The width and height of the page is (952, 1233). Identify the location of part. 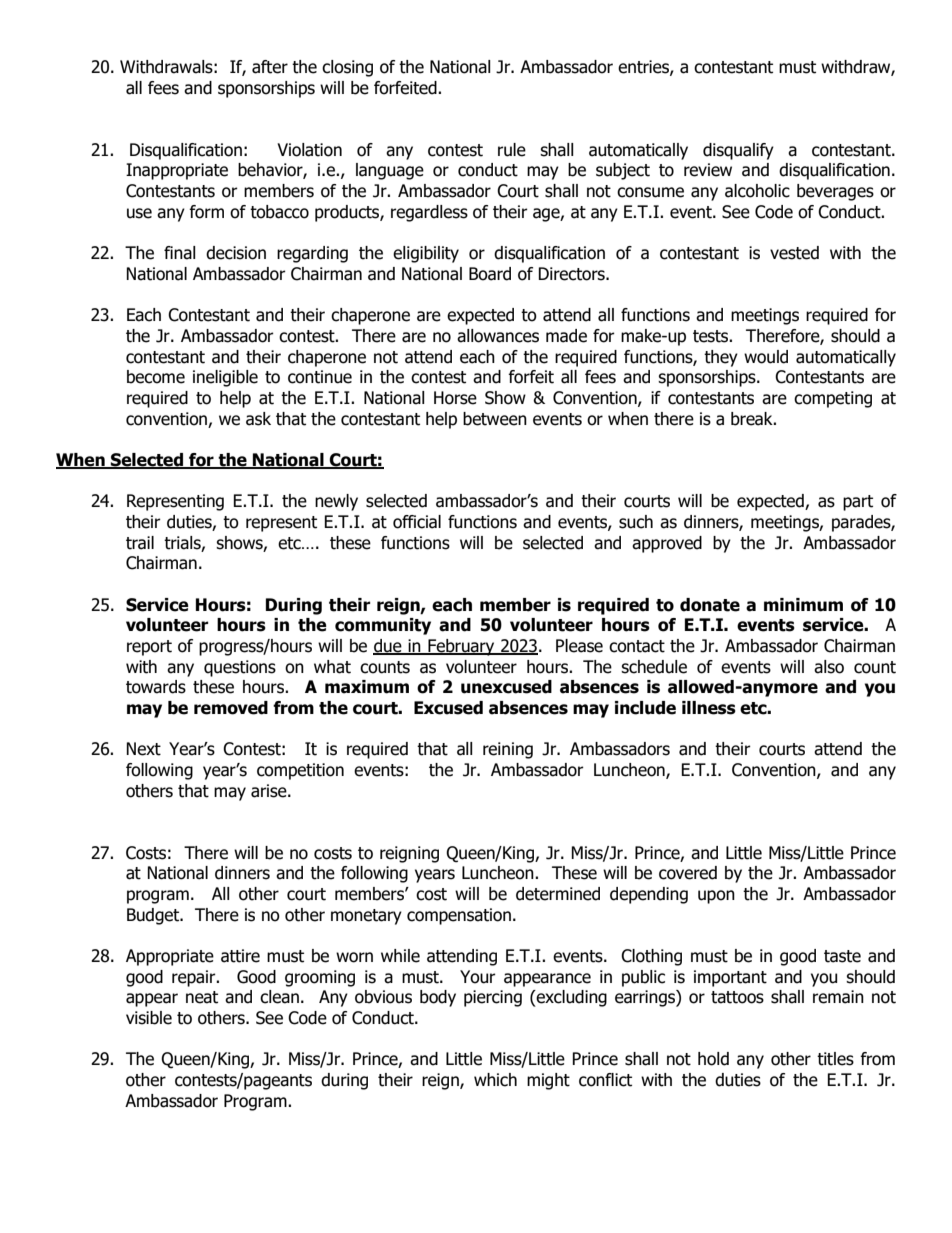
(858, 503).
